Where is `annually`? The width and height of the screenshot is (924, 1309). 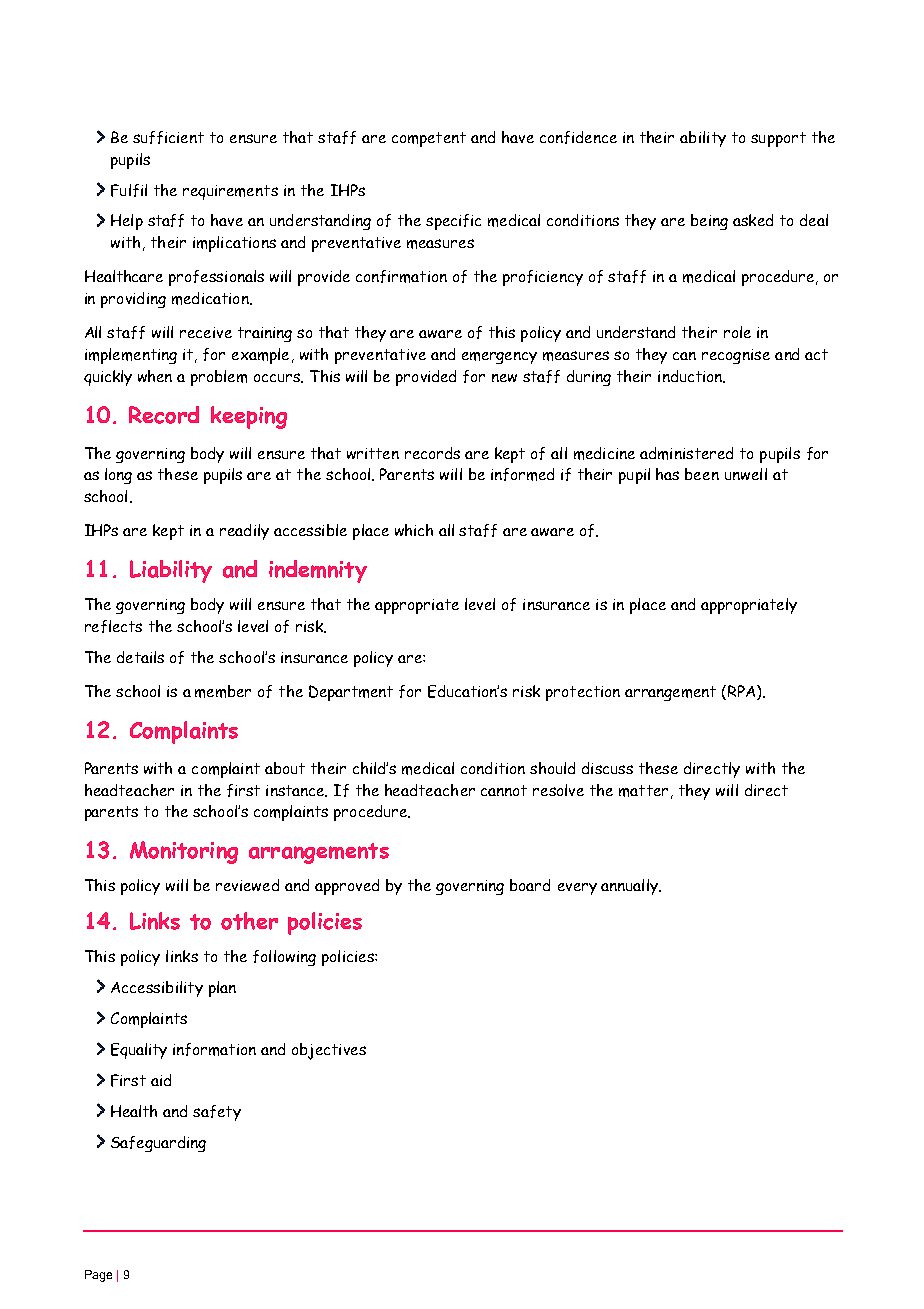
annually is located at coordinates (630, 887).
